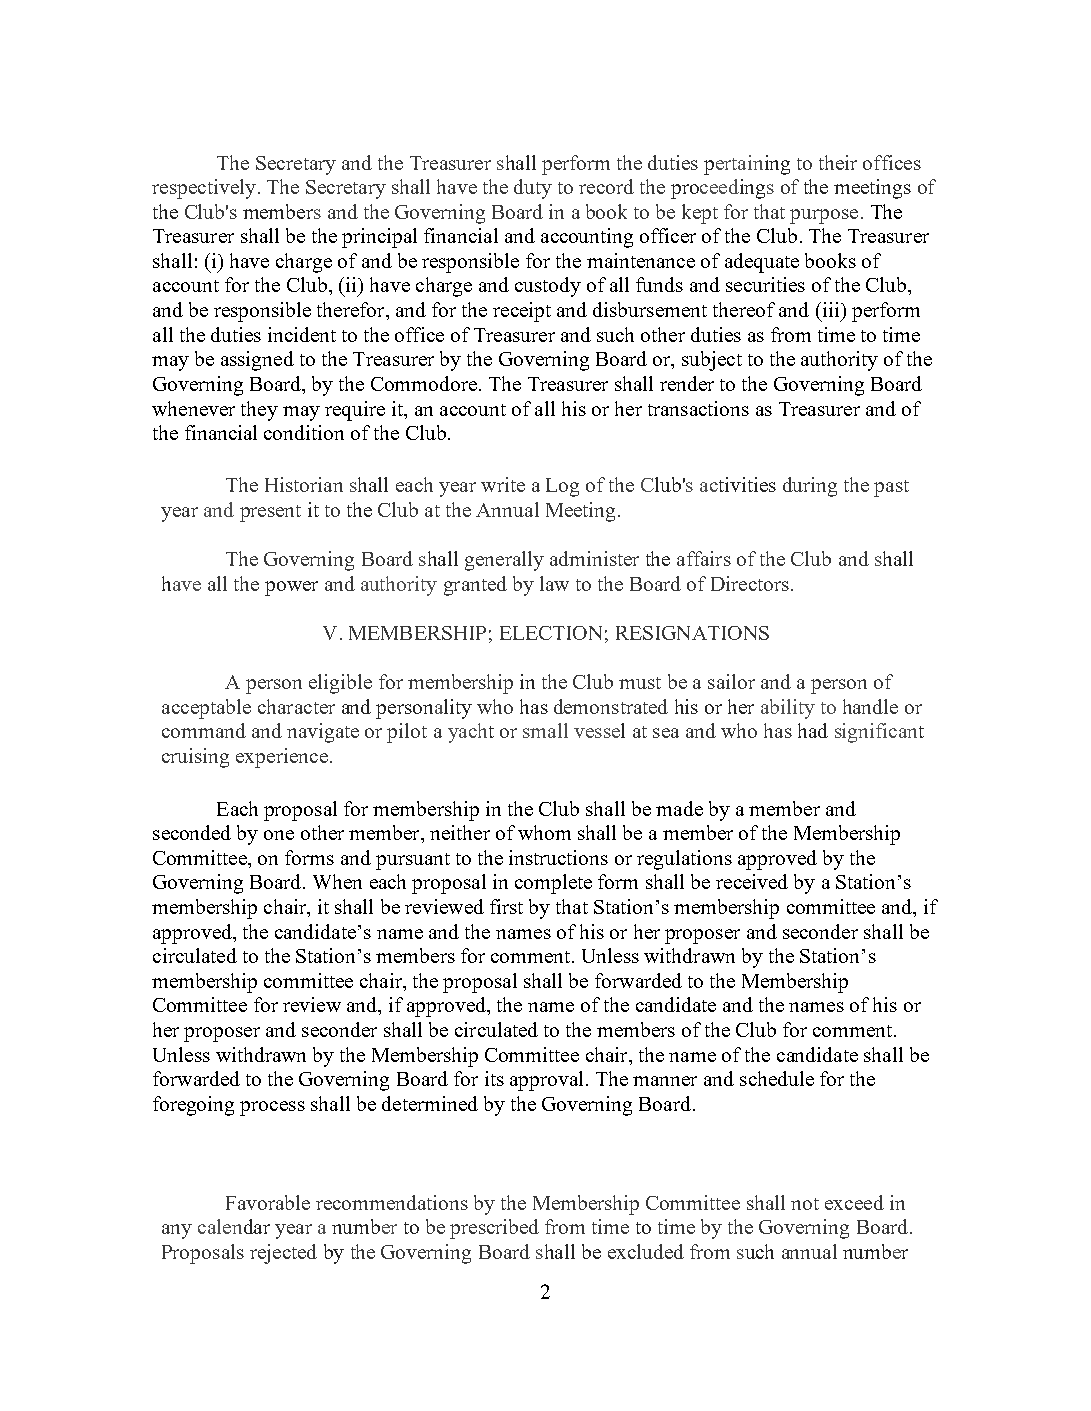 This screenshot has width=1091, height=1411. I want to click on small, so click(545, 730).
